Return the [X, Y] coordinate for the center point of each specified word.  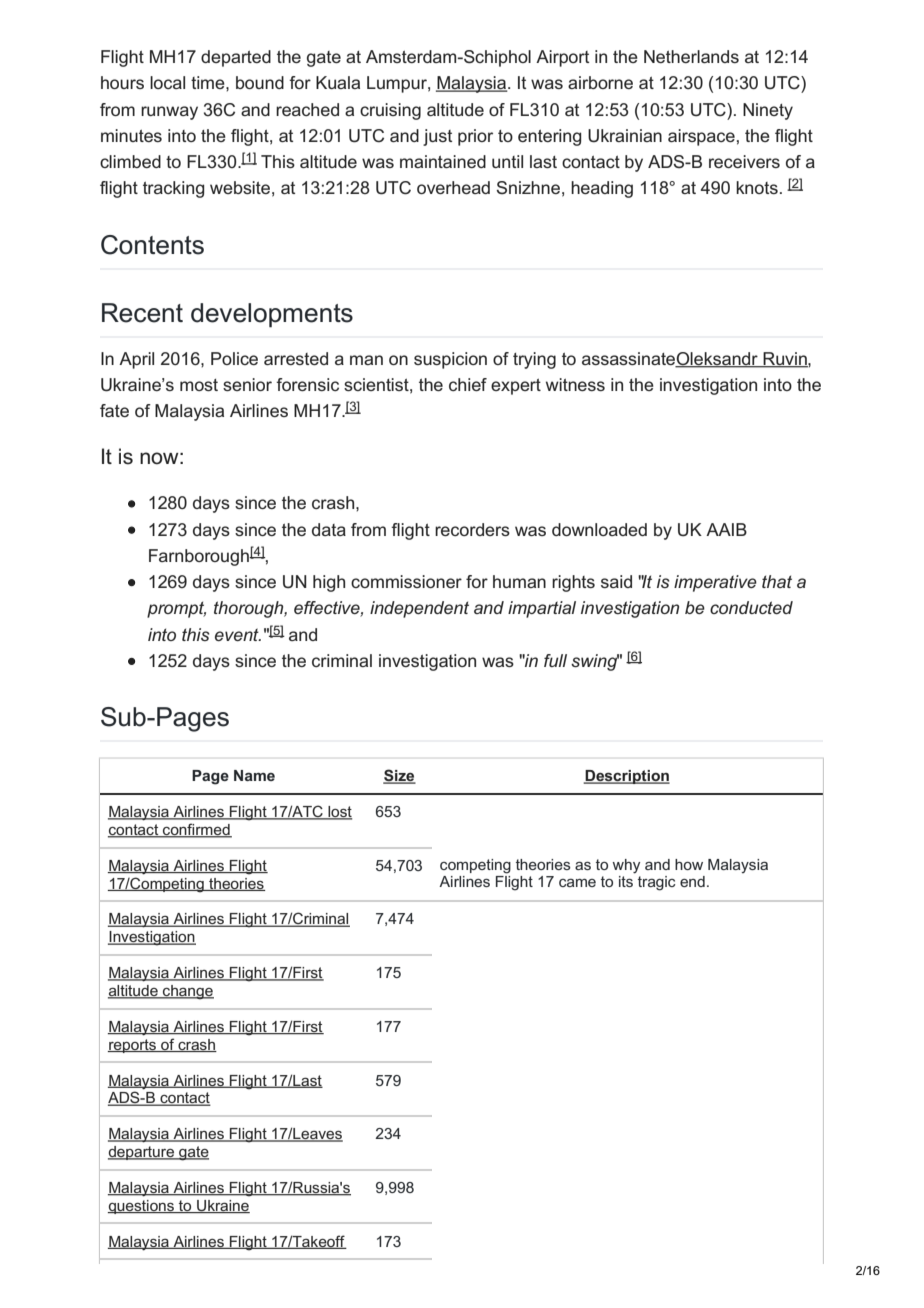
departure [142, 1153]
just [437, 137]
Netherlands [691, 56]
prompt [176, 609]
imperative [715, 583]
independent [419, 609]
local [167, 82]
